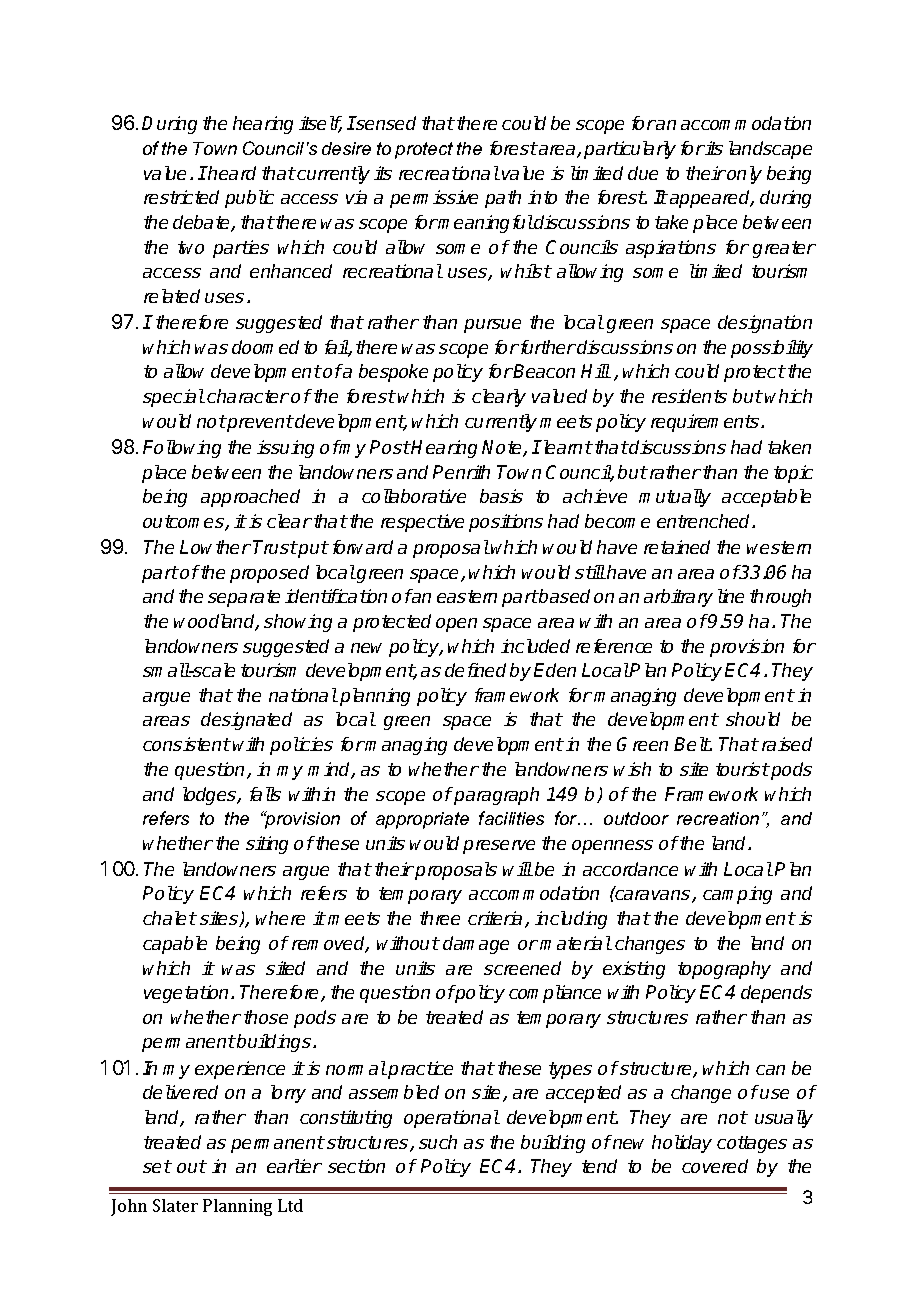  I want to click on designated, so click(246, 721).
